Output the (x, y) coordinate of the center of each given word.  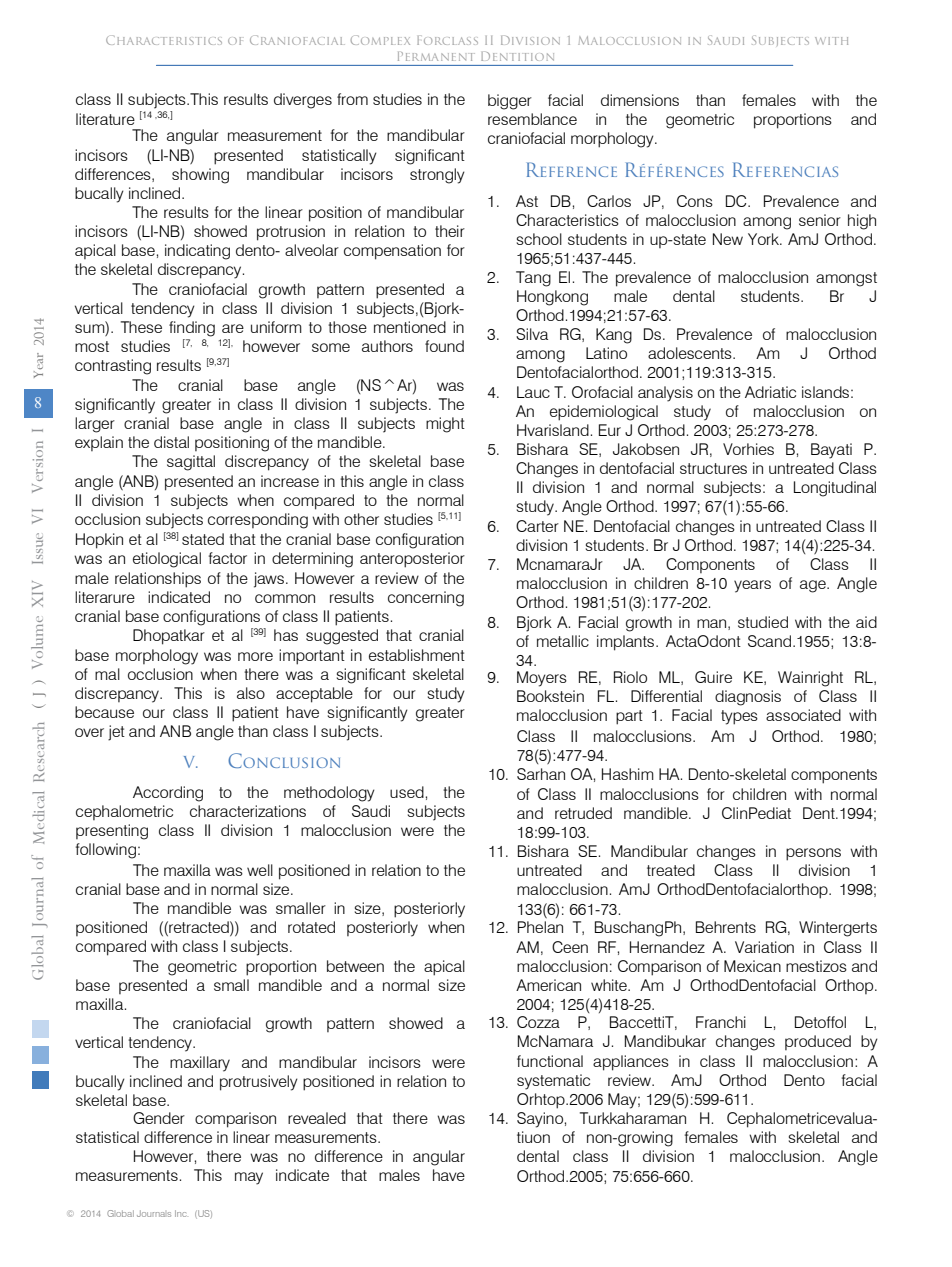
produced (818, 1042)
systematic (553, 1082)
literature (105, 119)
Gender (159, 1118)
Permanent (436, 56)
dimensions (640, 100)
